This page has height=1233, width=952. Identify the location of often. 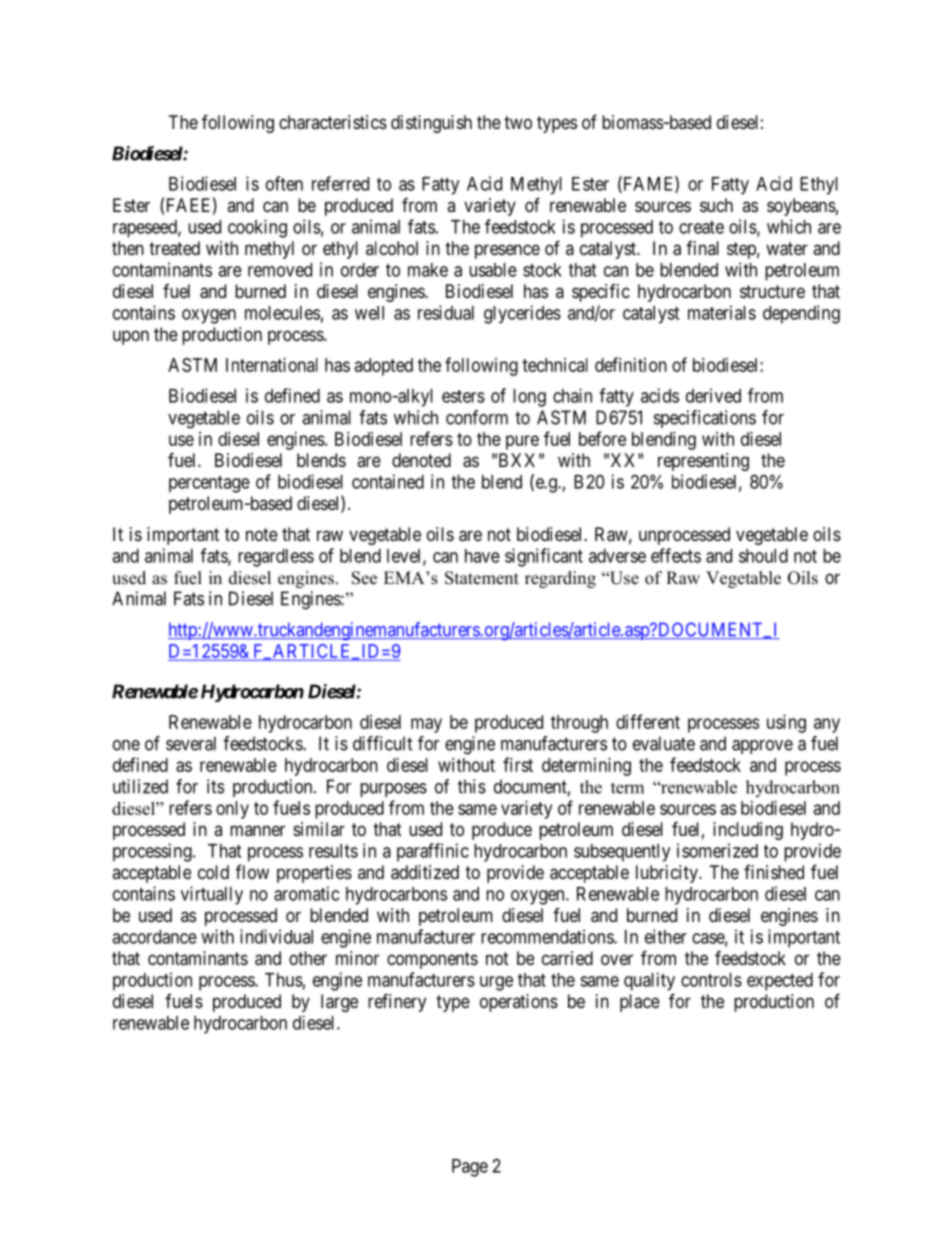
(284, 183).
